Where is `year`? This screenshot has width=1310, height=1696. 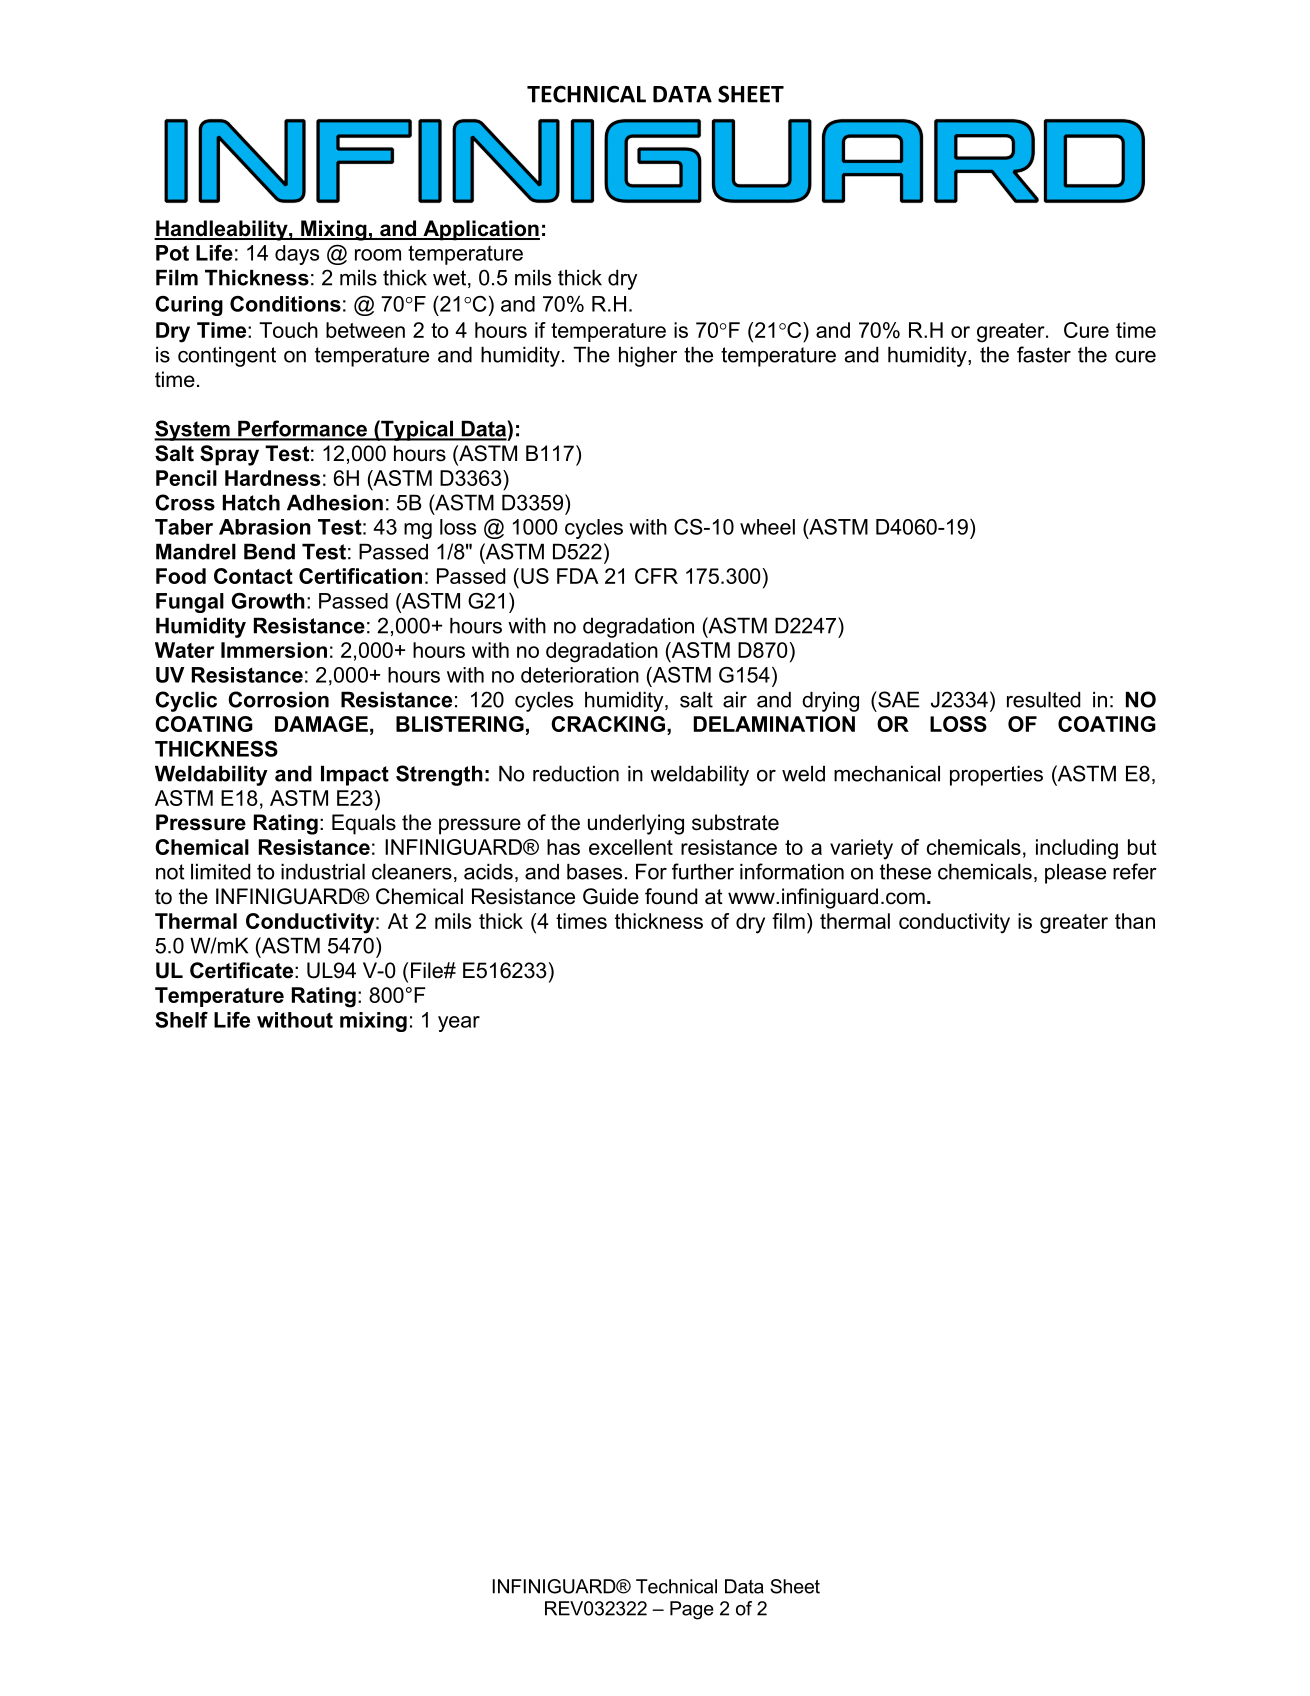 year is located at coordinates (459, 1024).
